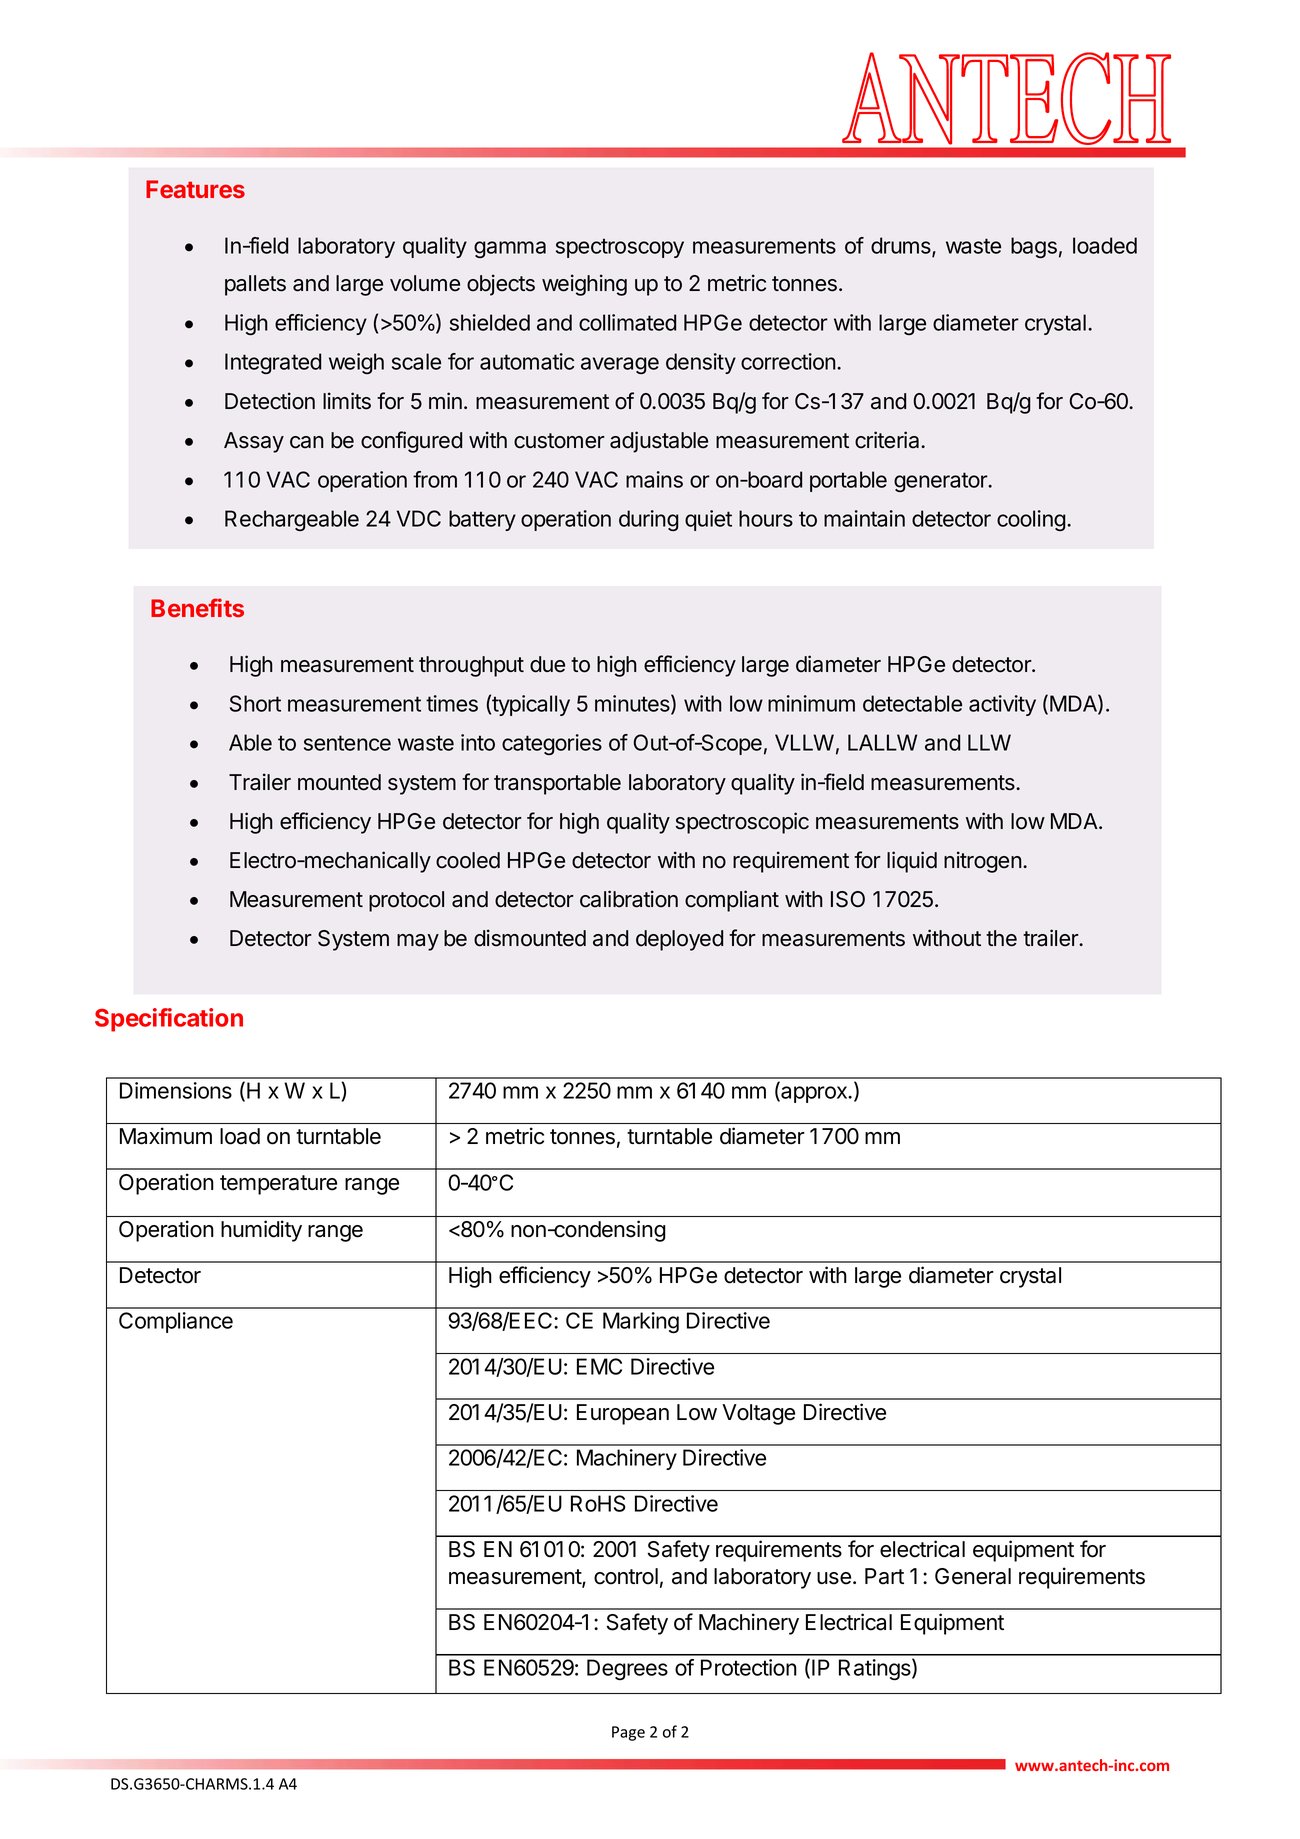  I want to click on the, so click(1001, 938).
